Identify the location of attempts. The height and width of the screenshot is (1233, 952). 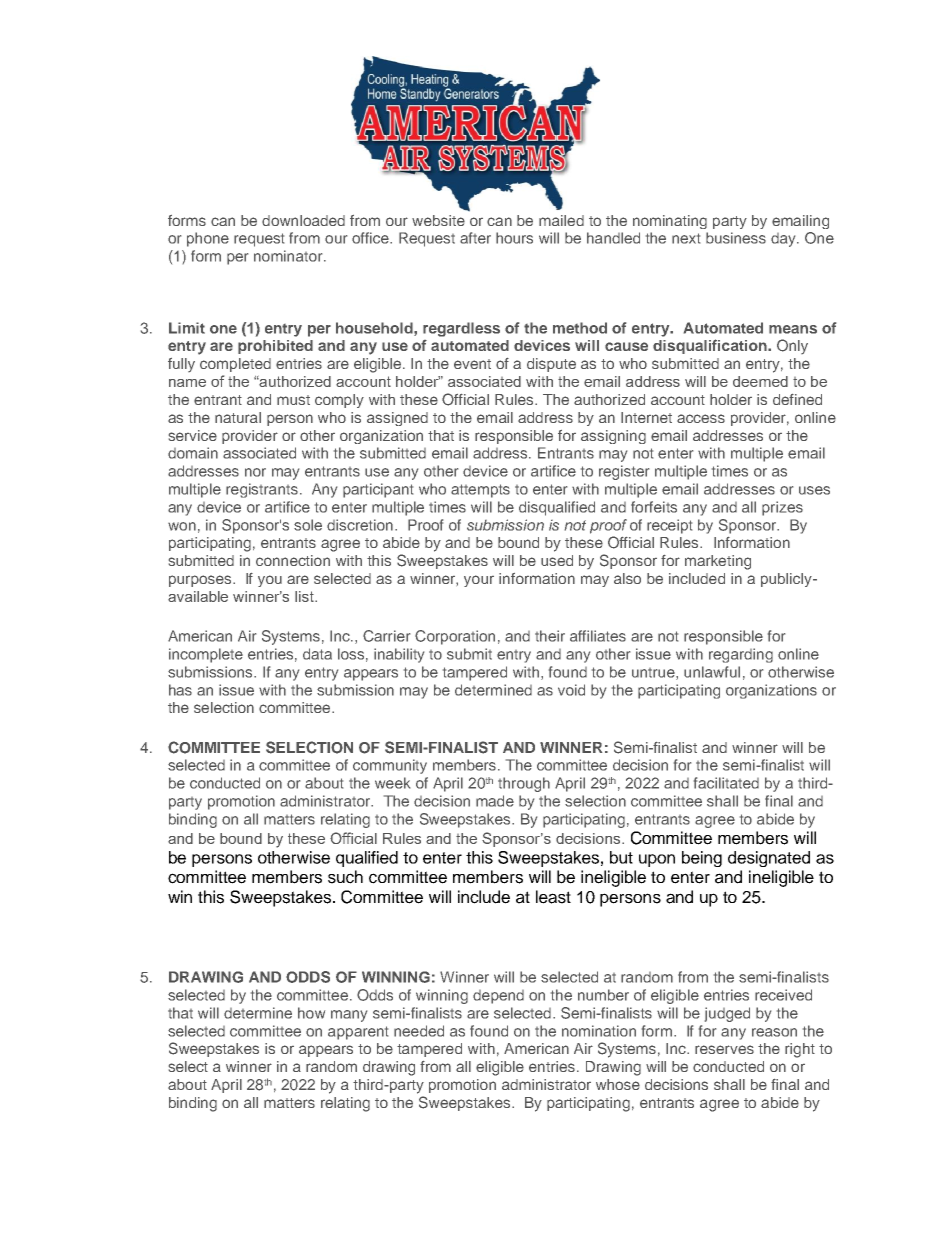
(480, 491).
